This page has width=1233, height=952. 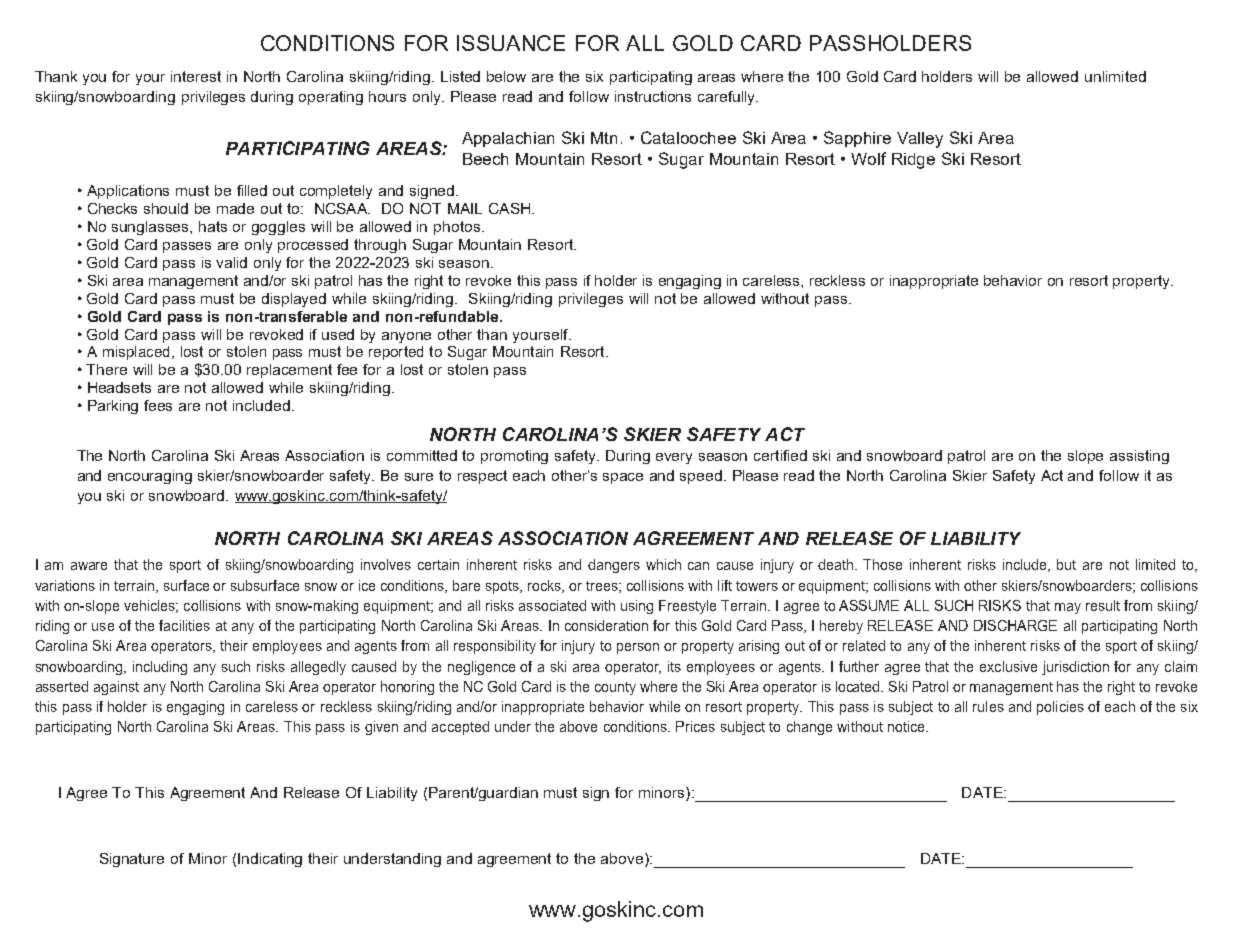 I want to click on Valley, so click(x=920, y=140).
